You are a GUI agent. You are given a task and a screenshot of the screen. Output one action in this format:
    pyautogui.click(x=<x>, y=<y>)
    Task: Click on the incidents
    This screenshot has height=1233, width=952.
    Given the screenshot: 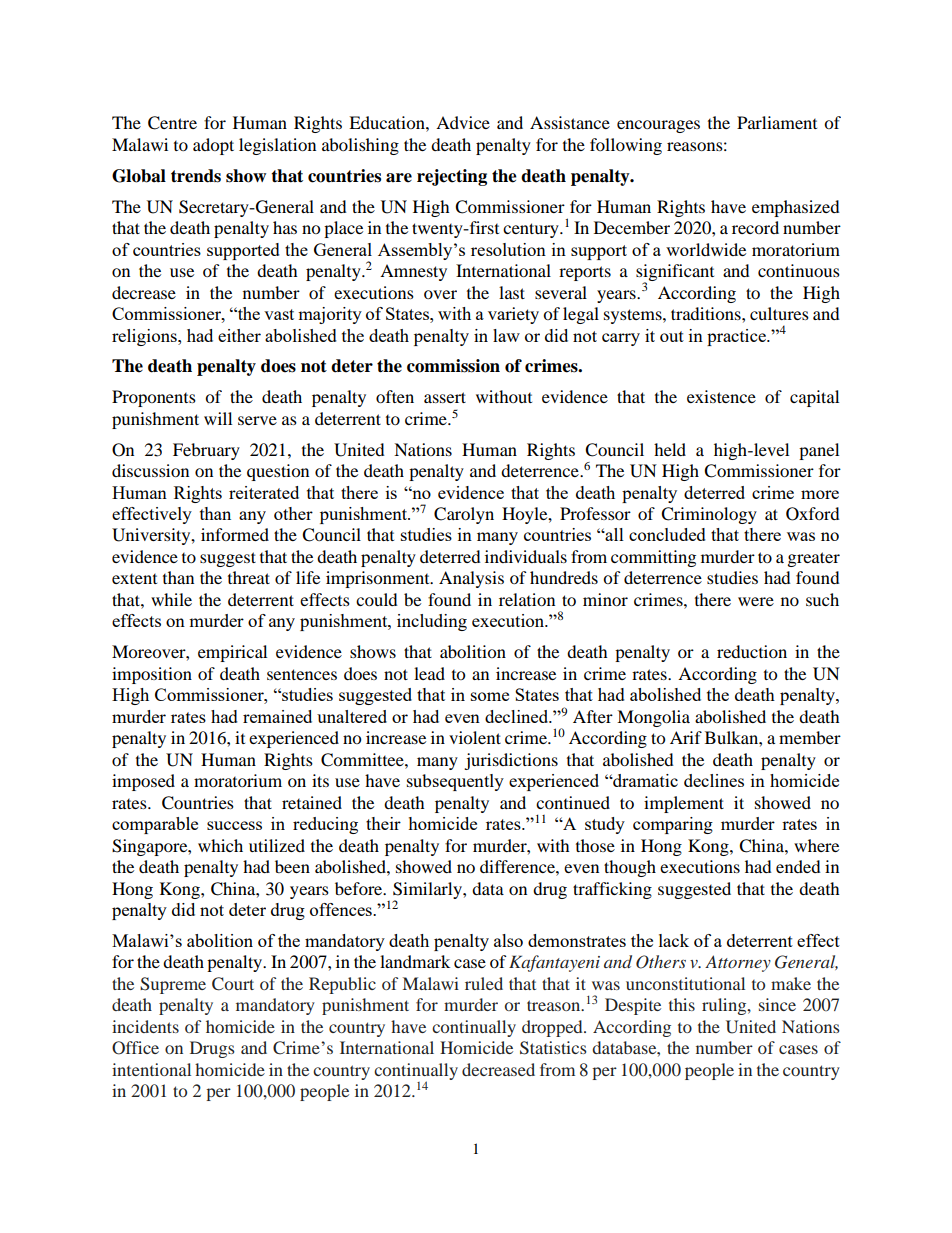 What is the action you would take?
    pyautogui.click(x=145, y=1026)
